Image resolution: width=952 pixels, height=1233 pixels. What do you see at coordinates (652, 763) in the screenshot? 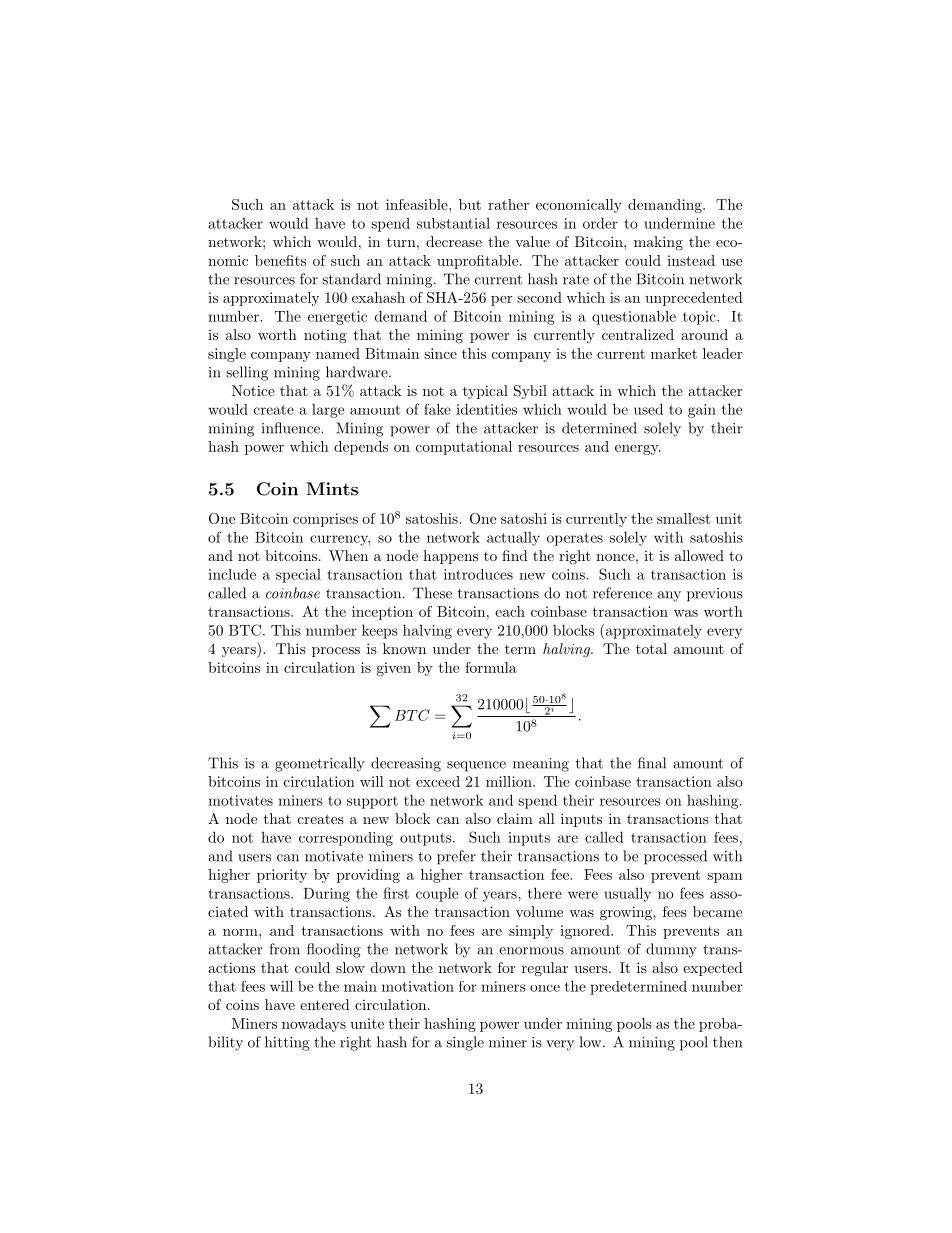
I see `final` at bounding box center [652, 763].
